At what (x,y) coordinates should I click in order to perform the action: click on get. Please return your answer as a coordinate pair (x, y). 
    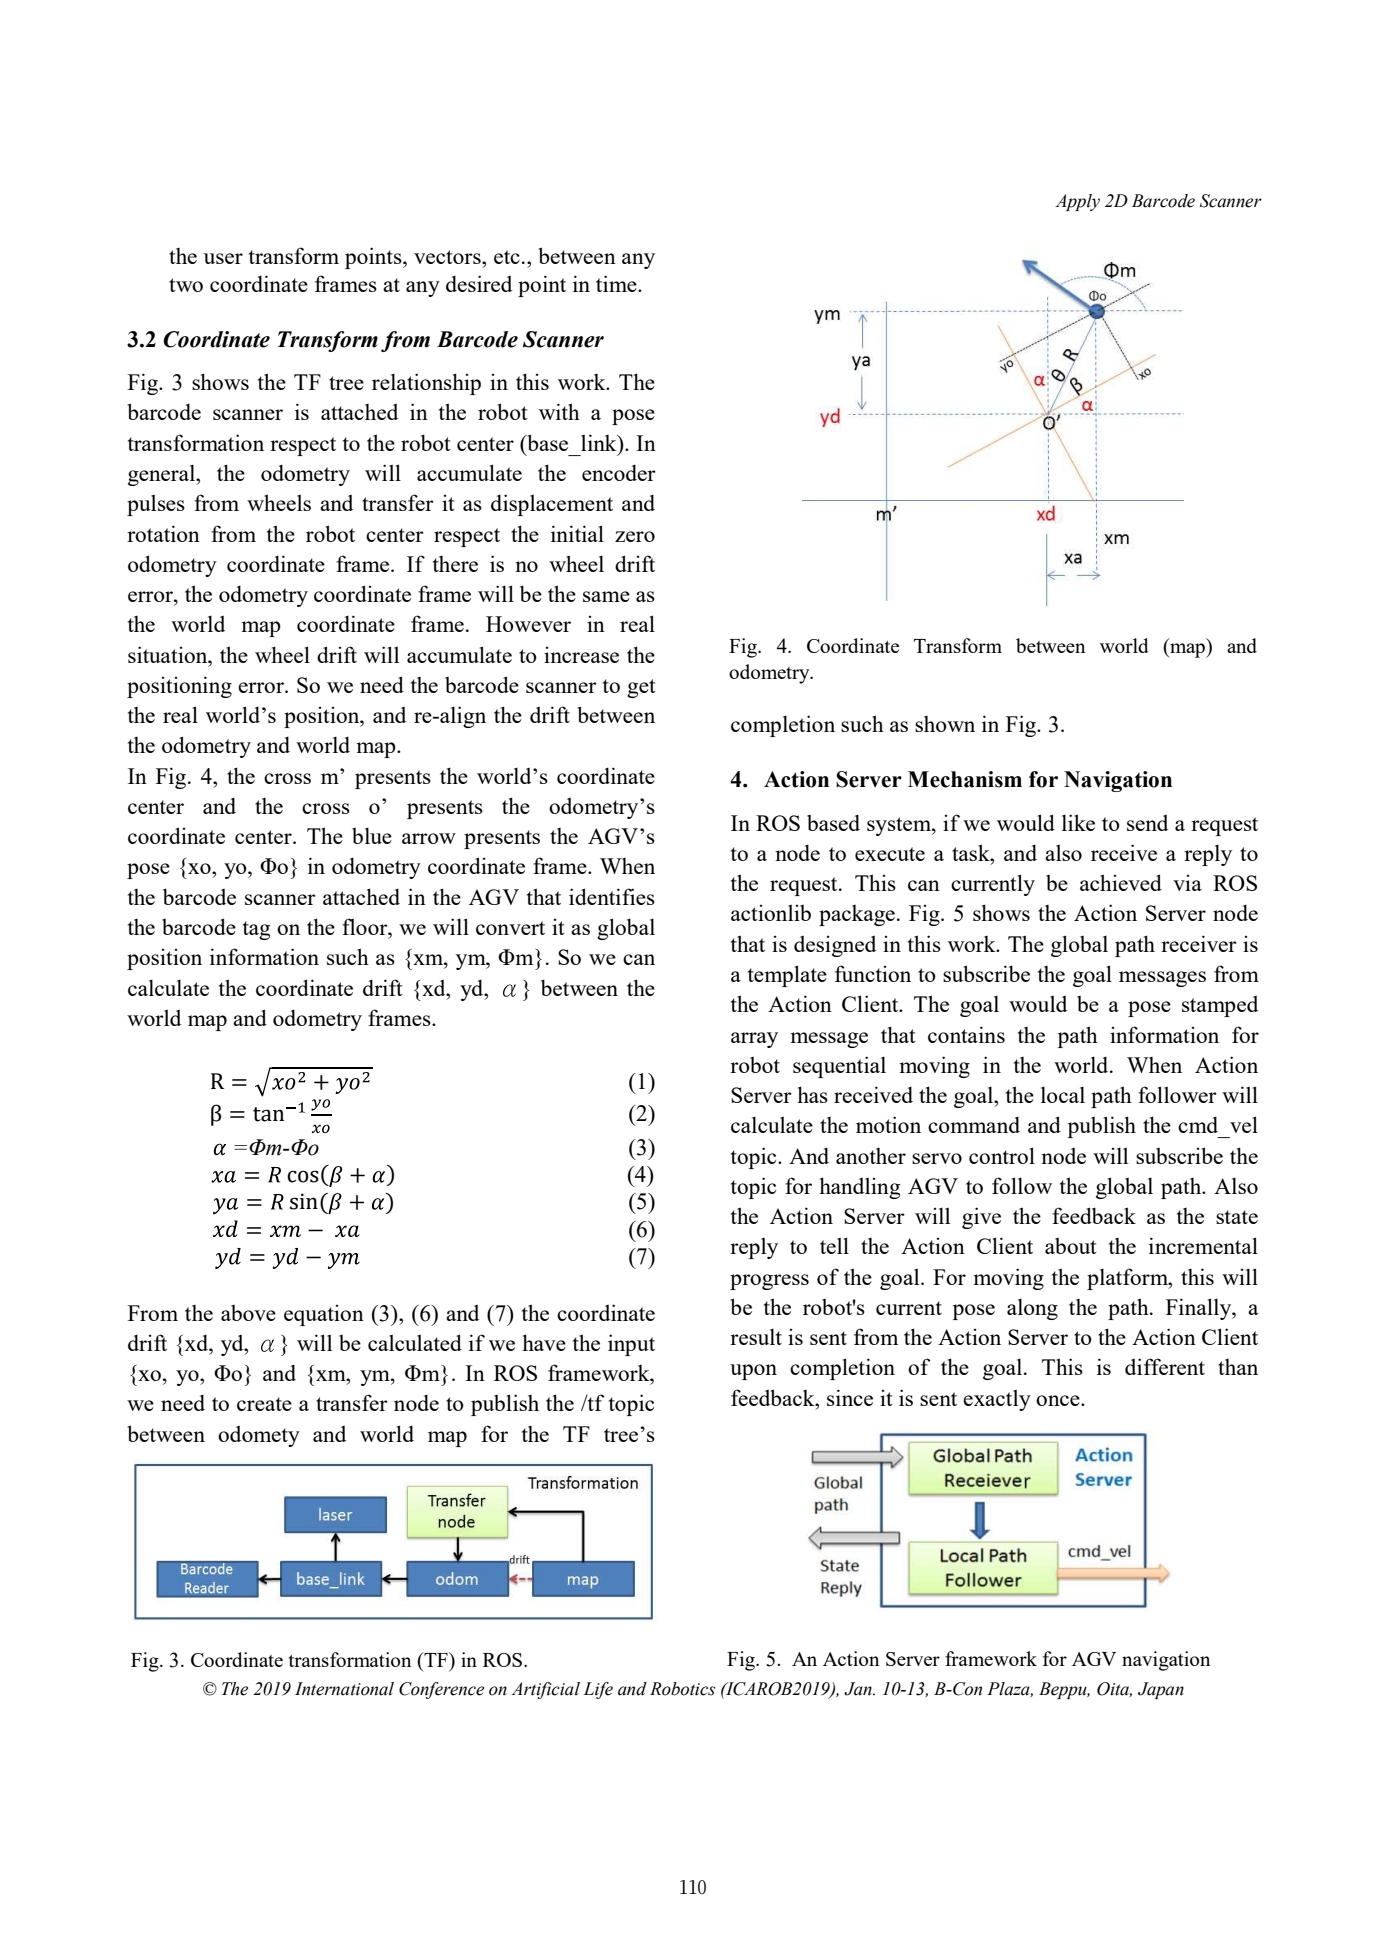
    Looking at the image, I should click on (641, 688).
